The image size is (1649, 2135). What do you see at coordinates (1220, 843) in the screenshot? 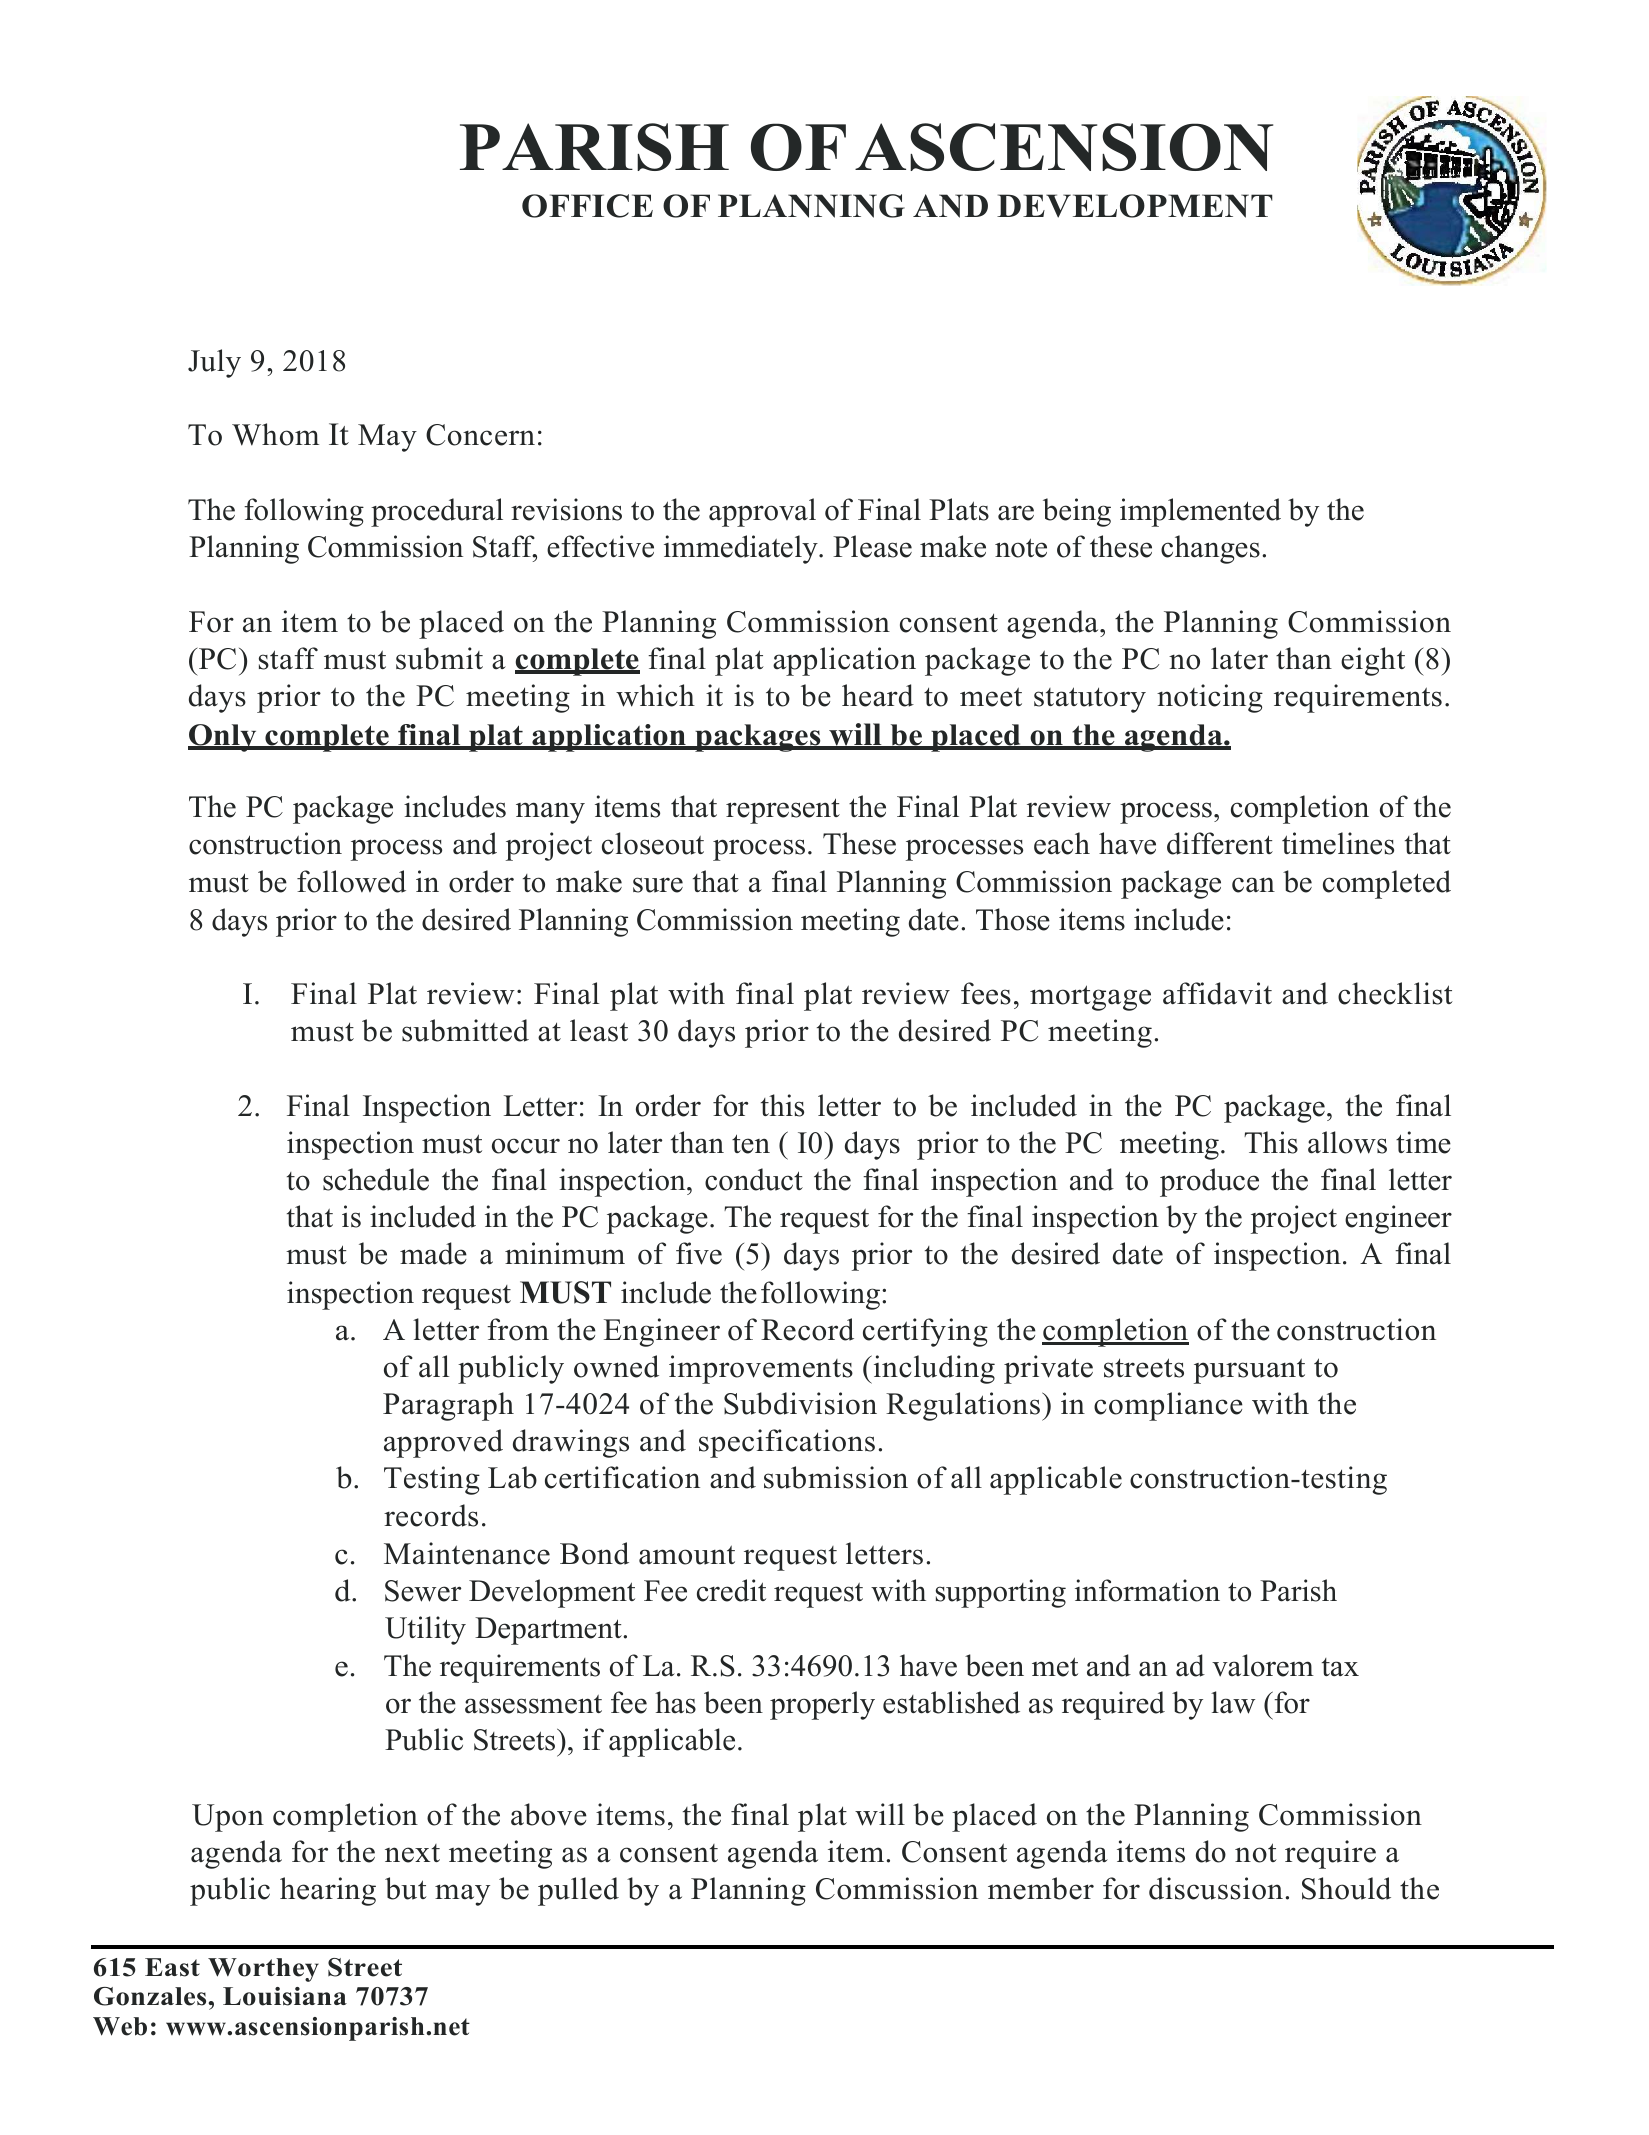
I see `different` at bounding box center [1220, 843].
